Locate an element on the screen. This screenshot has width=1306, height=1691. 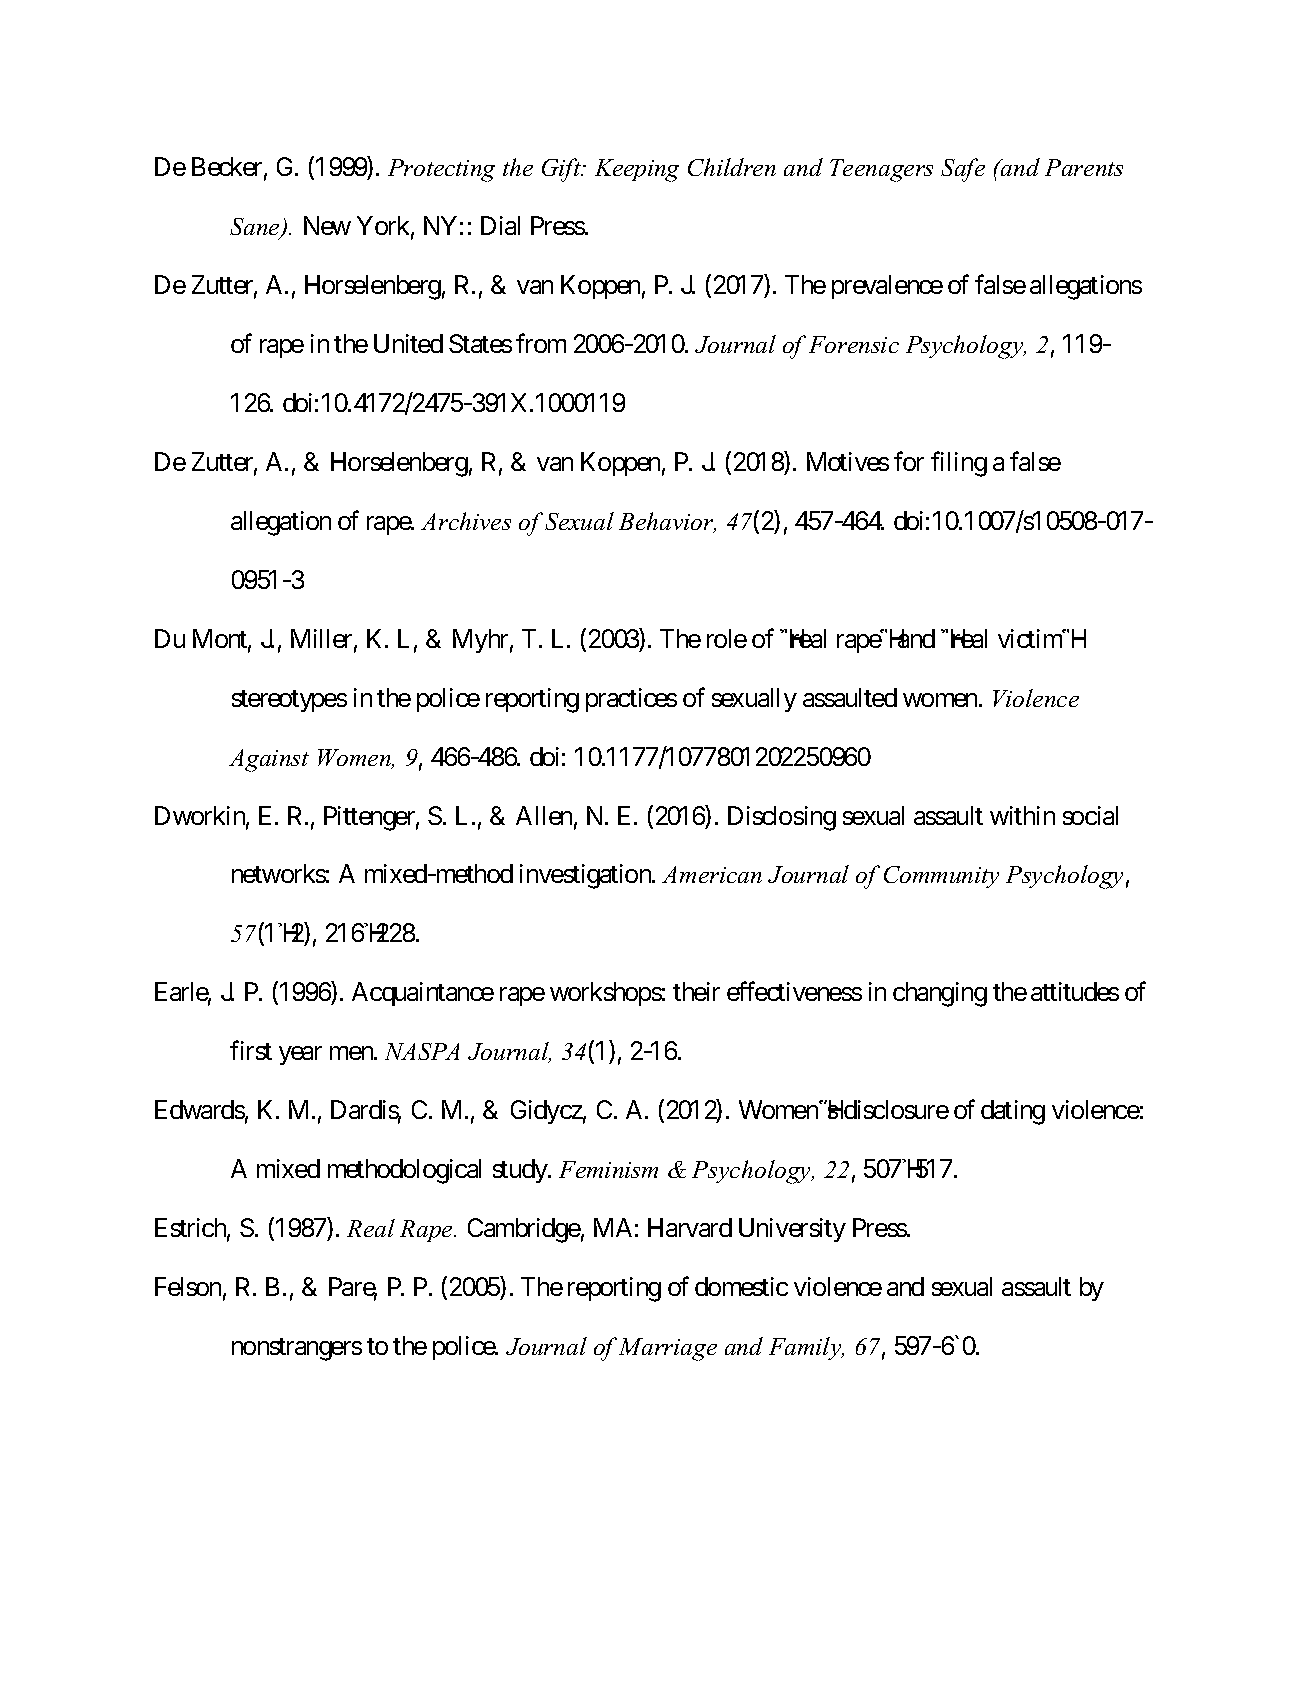
within is located at coordinates (1022, 815).
